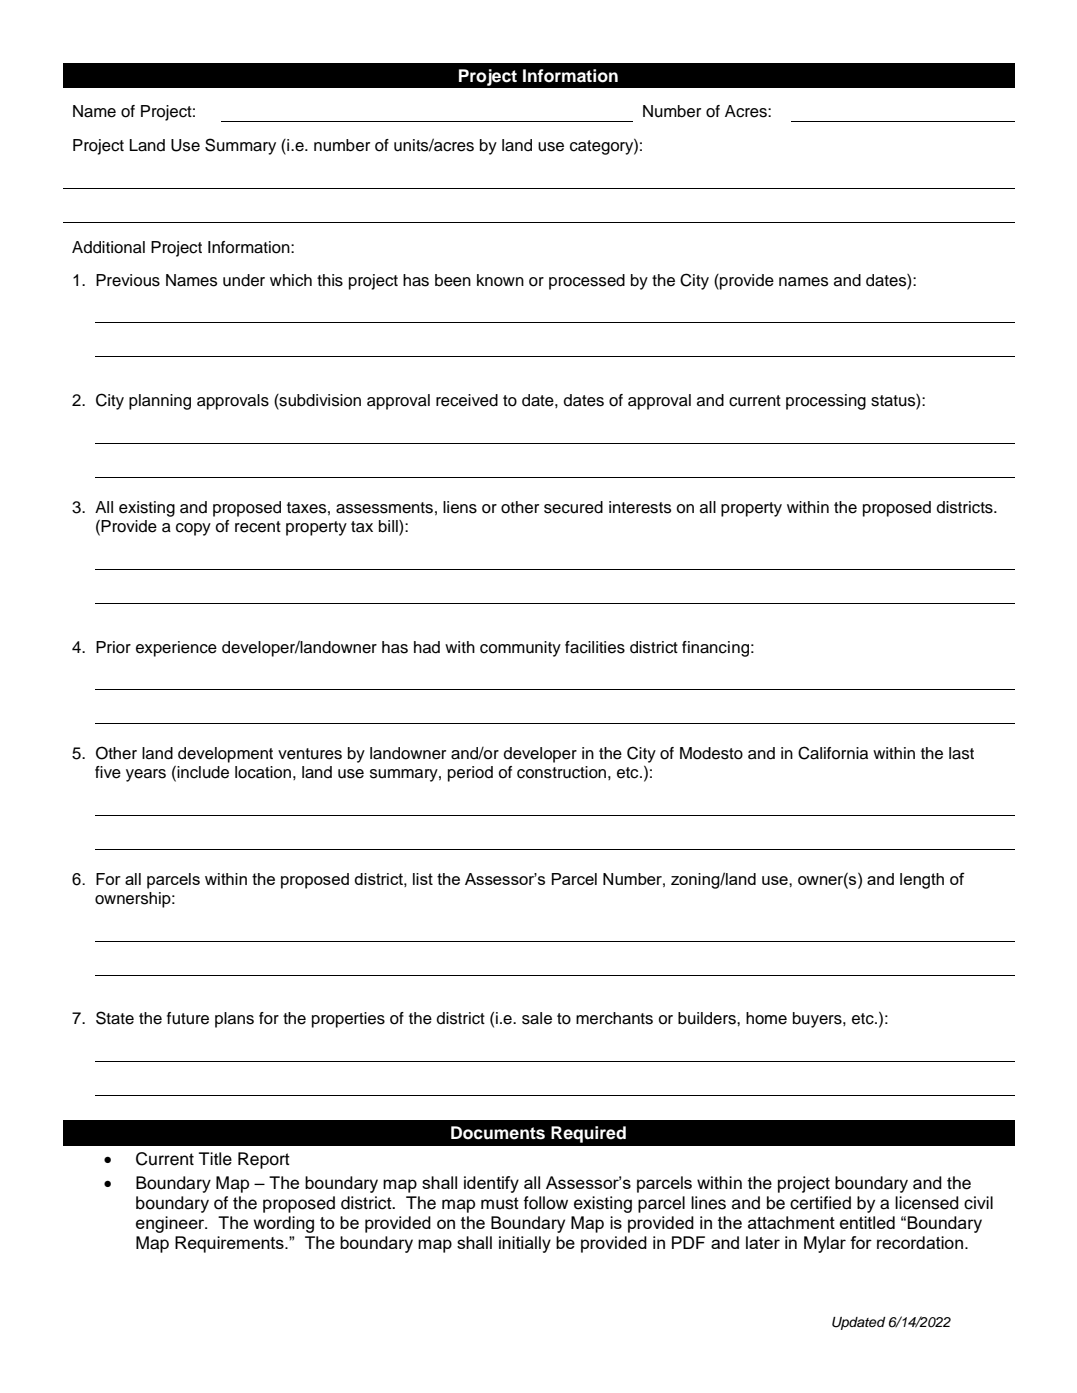 This screenshot has height=1393, width=1077. What do you see at coordinates (520, 649) in the screenshot?
I see `community` at bounding box center [520, 649].
